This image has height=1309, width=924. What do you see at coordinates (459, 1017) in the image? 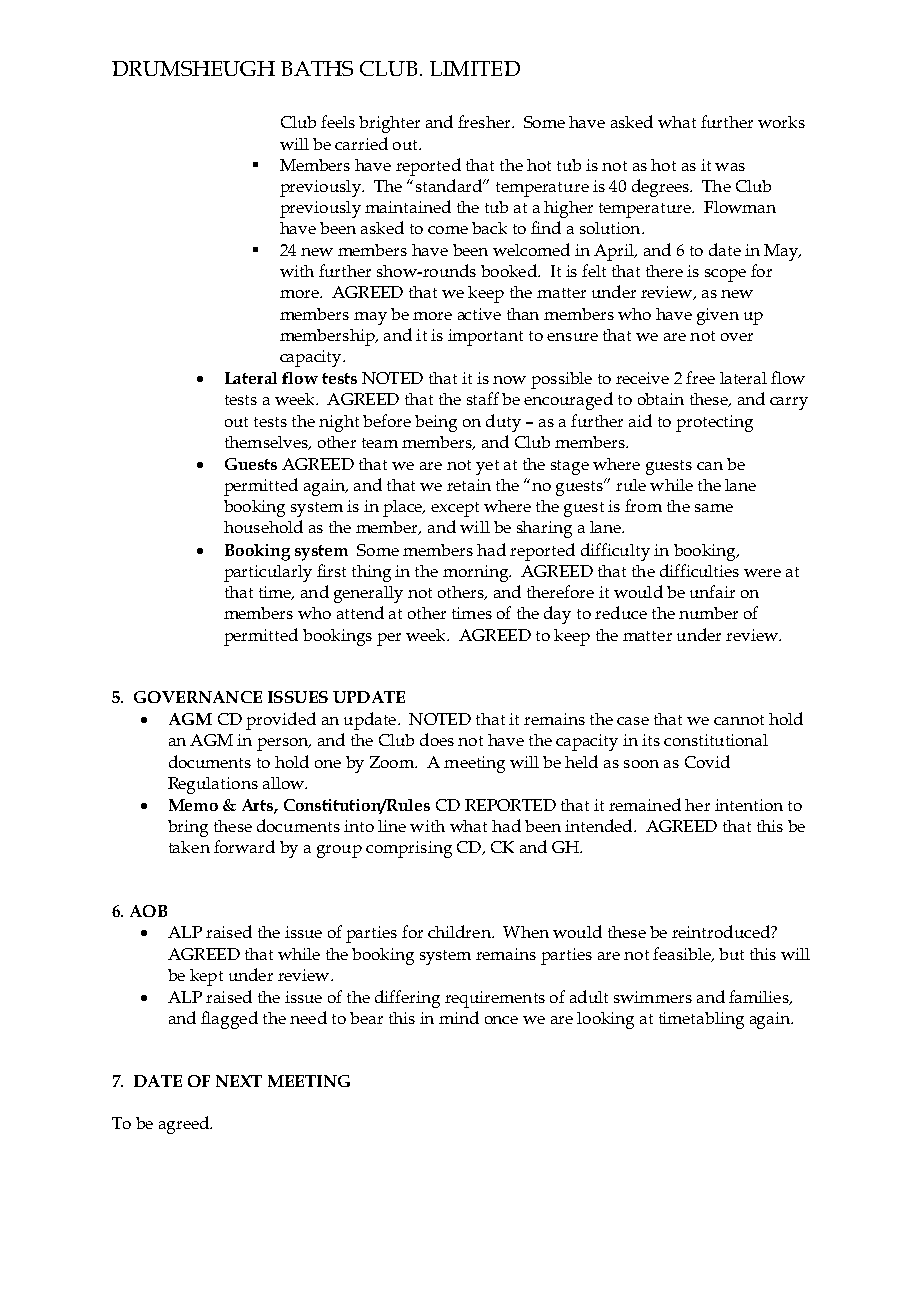
I see `mind` at bounding box center [459, 1017].
